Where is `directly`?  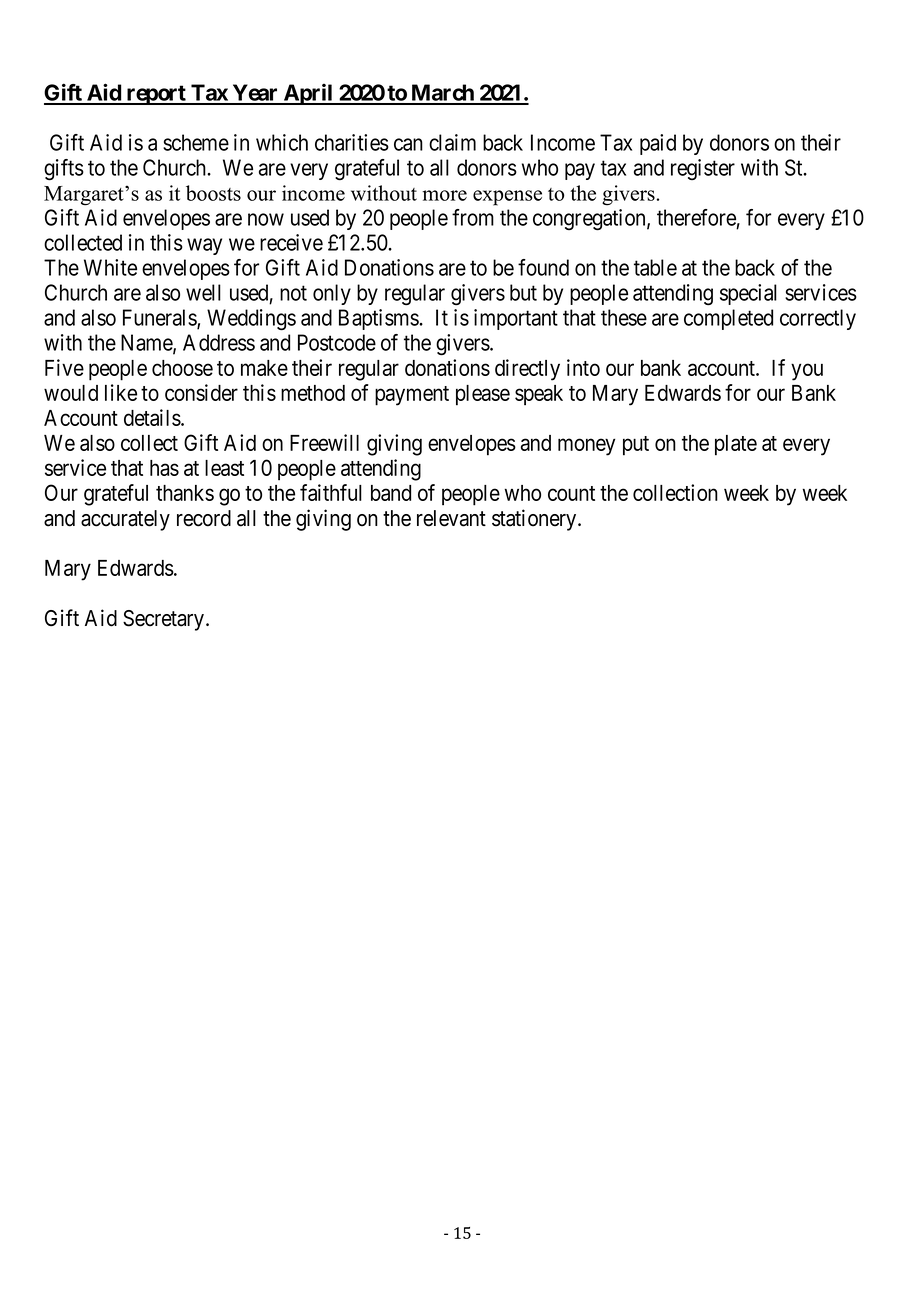
directly is located at coordinates (527, 370).
